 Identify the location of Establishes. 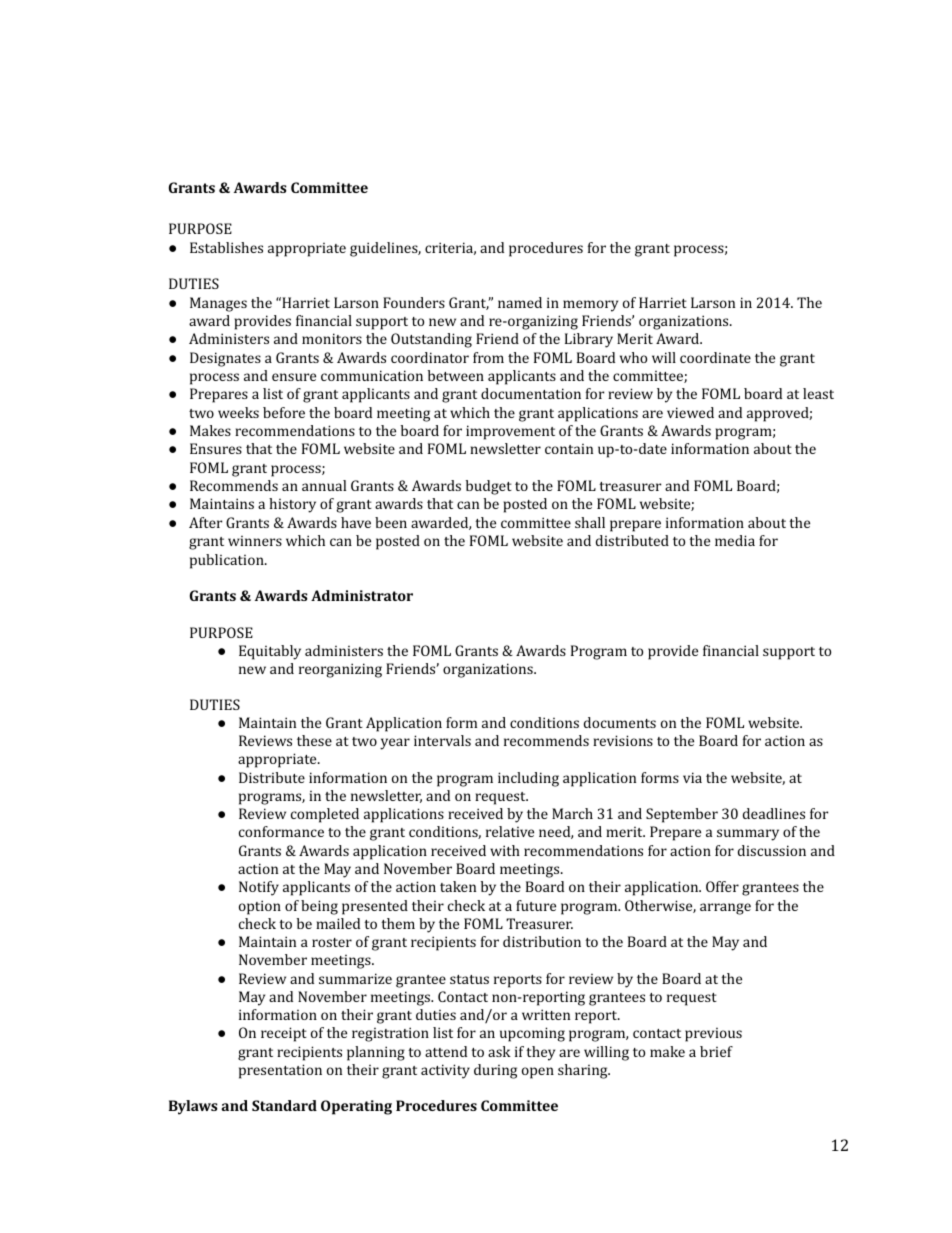
(226, 247).
